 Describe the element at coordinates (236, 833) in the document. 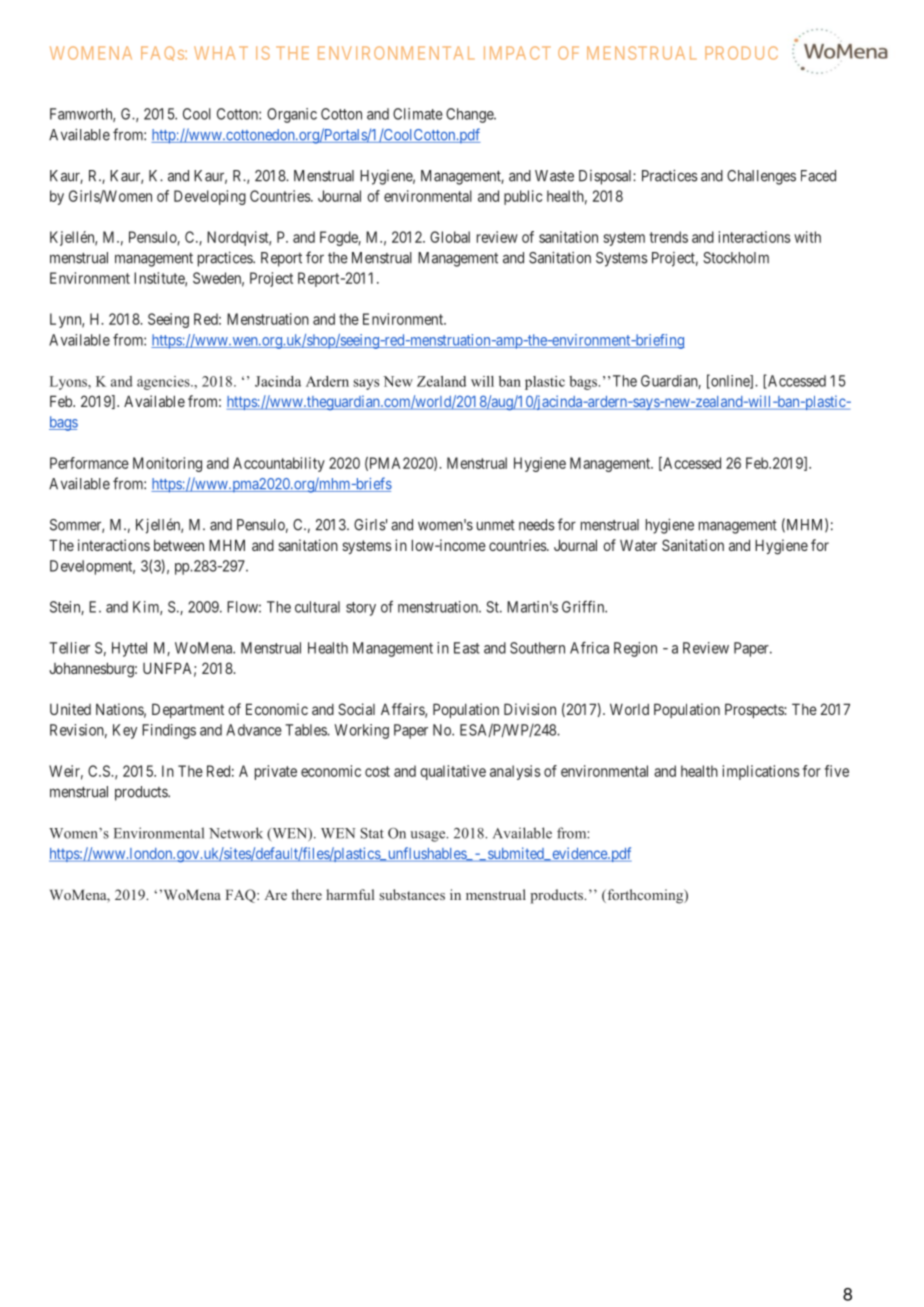

I see `Network` at that location.
